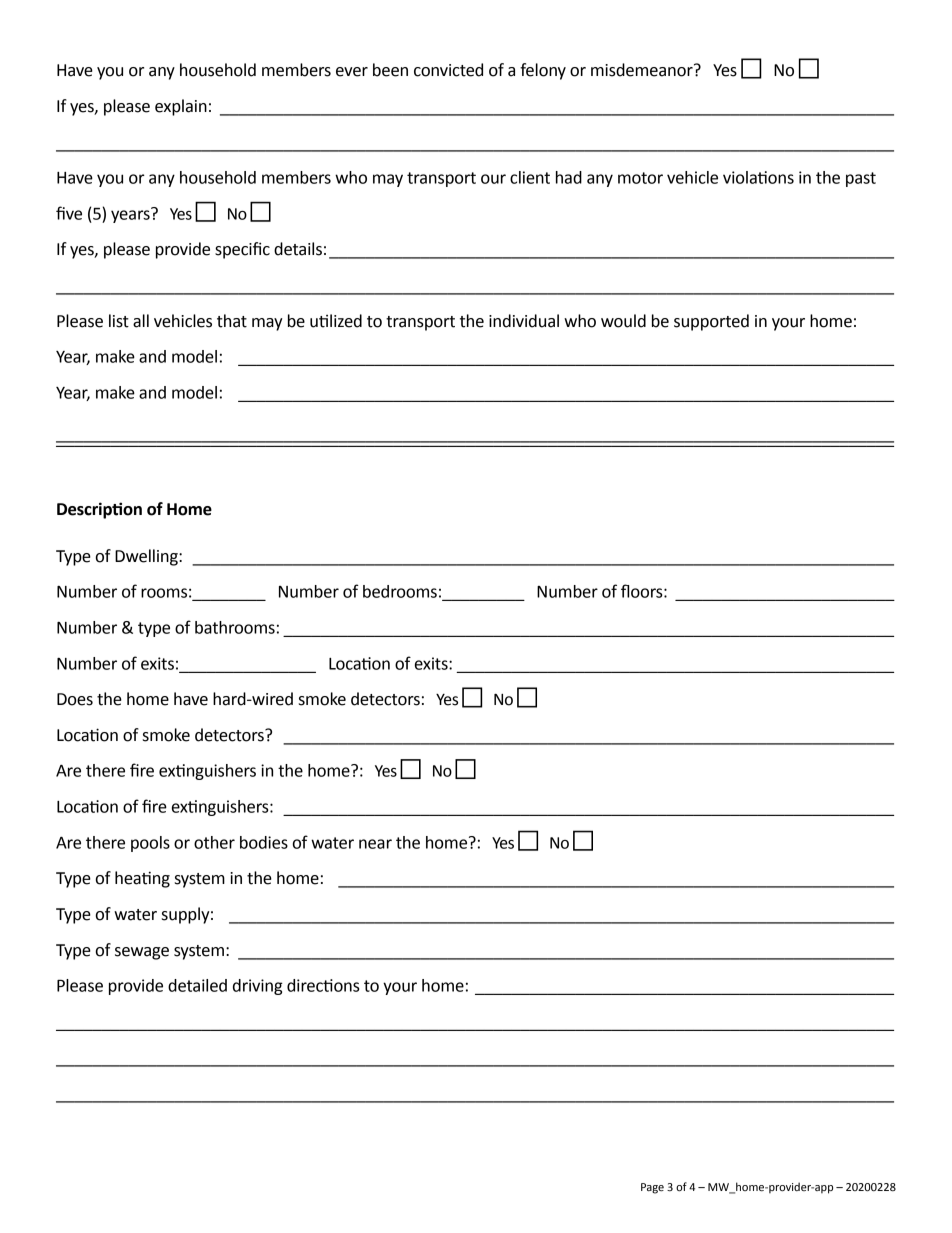 The image size is (952, 1233). What do you see at coordinates (375, 844) in the page?
I see `near` at bounding box center [375, 844].
